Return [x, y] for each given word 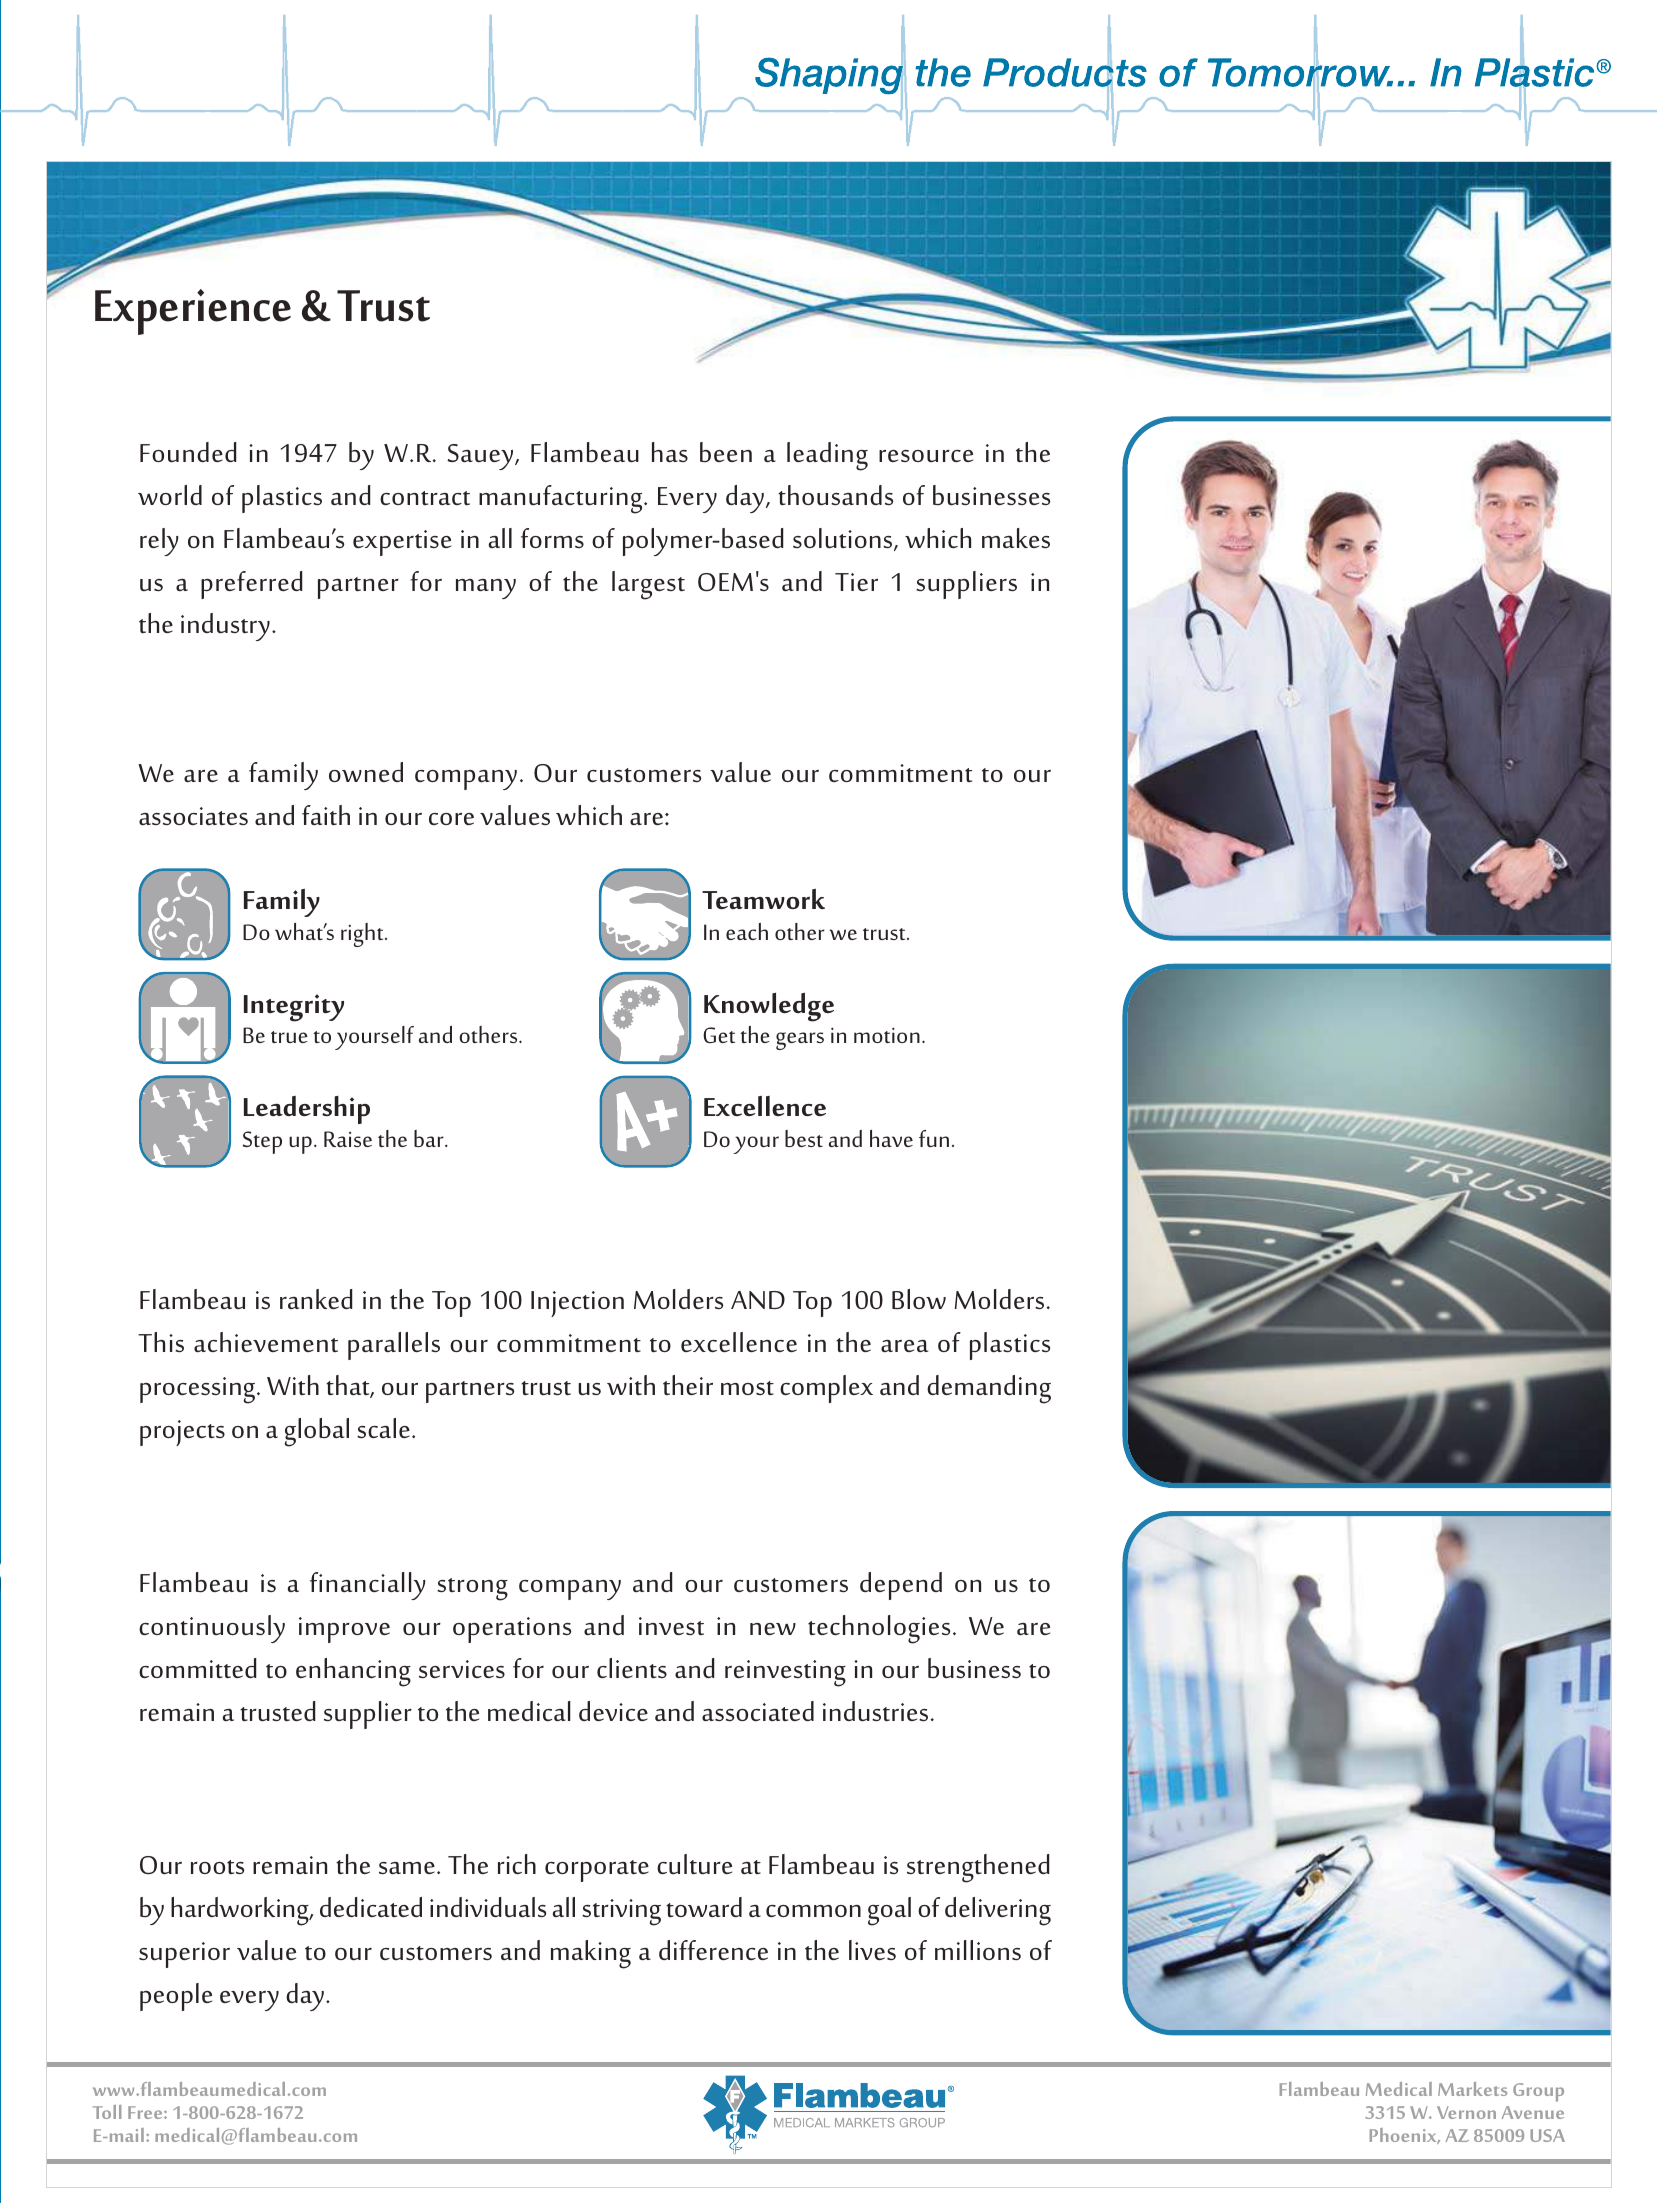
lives [872, 1950]
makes [1016, 538]
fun [934, 1138]
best [804, 1138]
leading [827, 456]
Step [262, 1142]
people [176, 1997]
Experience [193, 312]
